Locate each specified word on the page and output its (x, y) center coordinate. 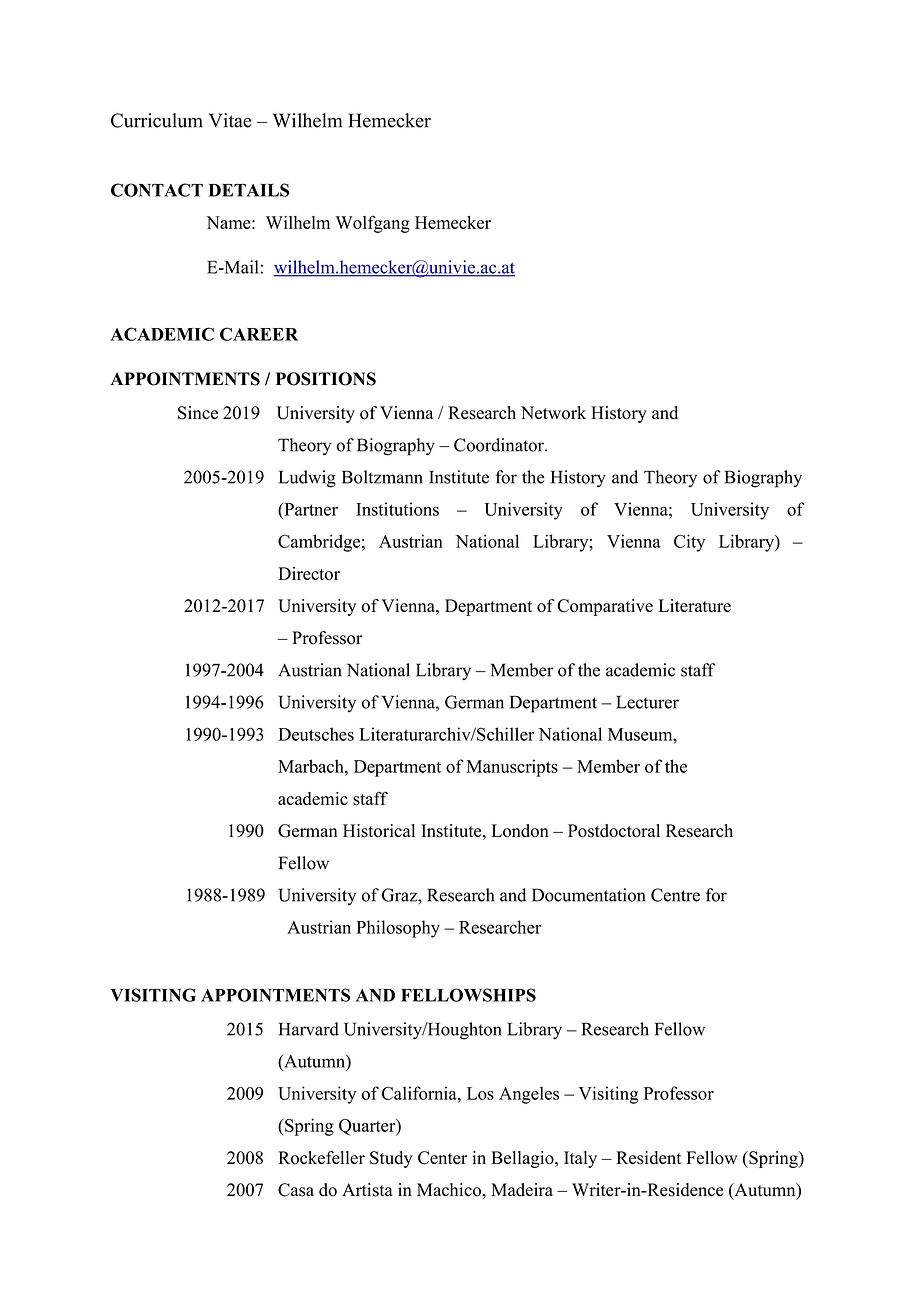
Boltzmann (382, 477)
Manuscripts (512, 768)
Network (553, 413)
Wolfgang (373, 224)
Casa (296, 1190)
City (689, 543)
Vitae (230, 120)
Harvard (309, 1029)
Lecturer (647, 702)
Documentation (588, 895)
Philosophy (398, 929)
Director (309, 573)
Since (198, 413)
